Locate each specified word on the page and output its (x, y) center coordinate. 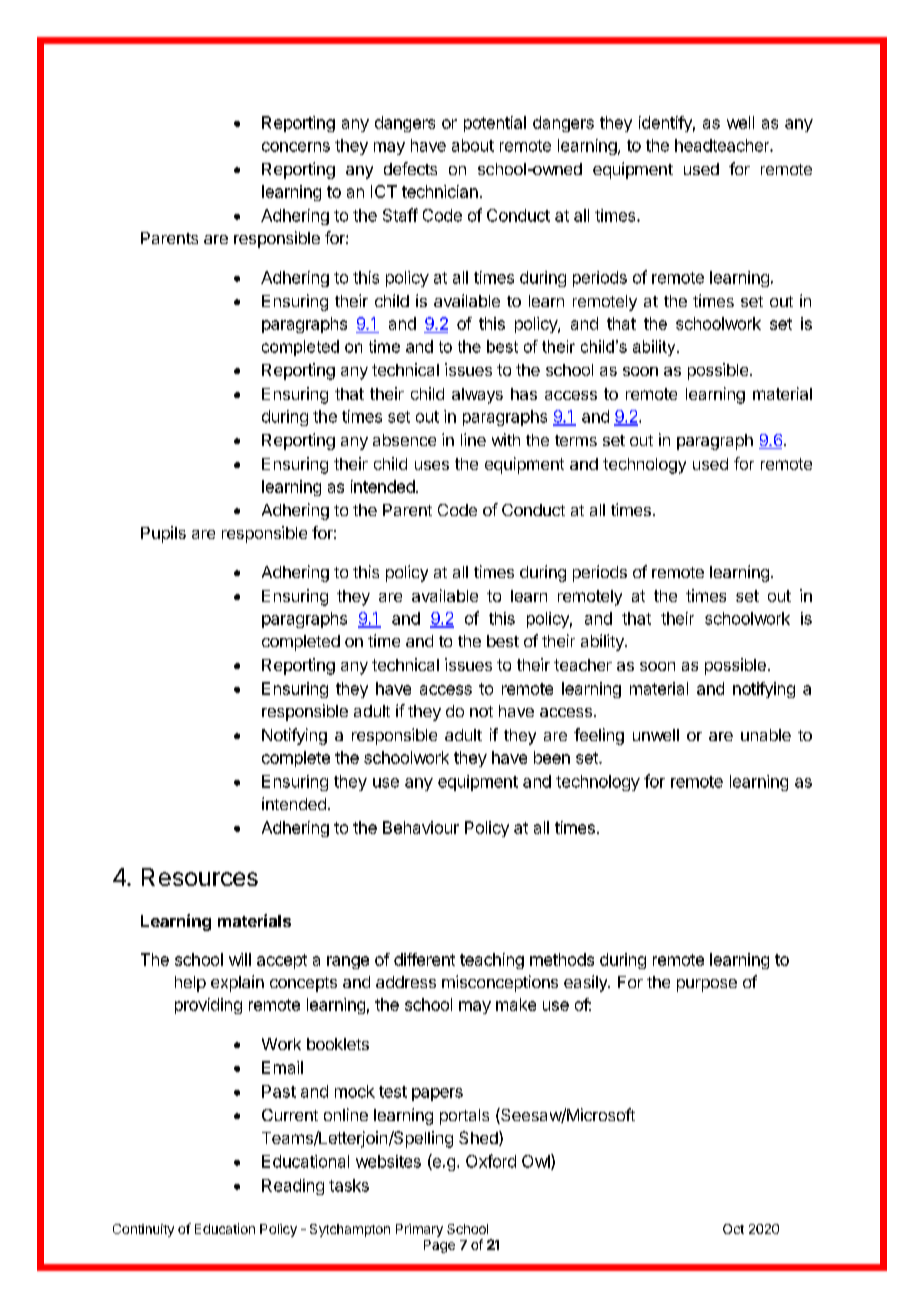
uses (432, 465)
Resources (200, 877)
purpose (707, 985)
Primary (419, 1230)
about (473, 145)
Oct (733, 1229)
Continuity (143, 1230)
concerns (296, 147)
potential (495, 124)
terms (576, 440)
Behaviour (421, 827)
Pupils (163, 534)
